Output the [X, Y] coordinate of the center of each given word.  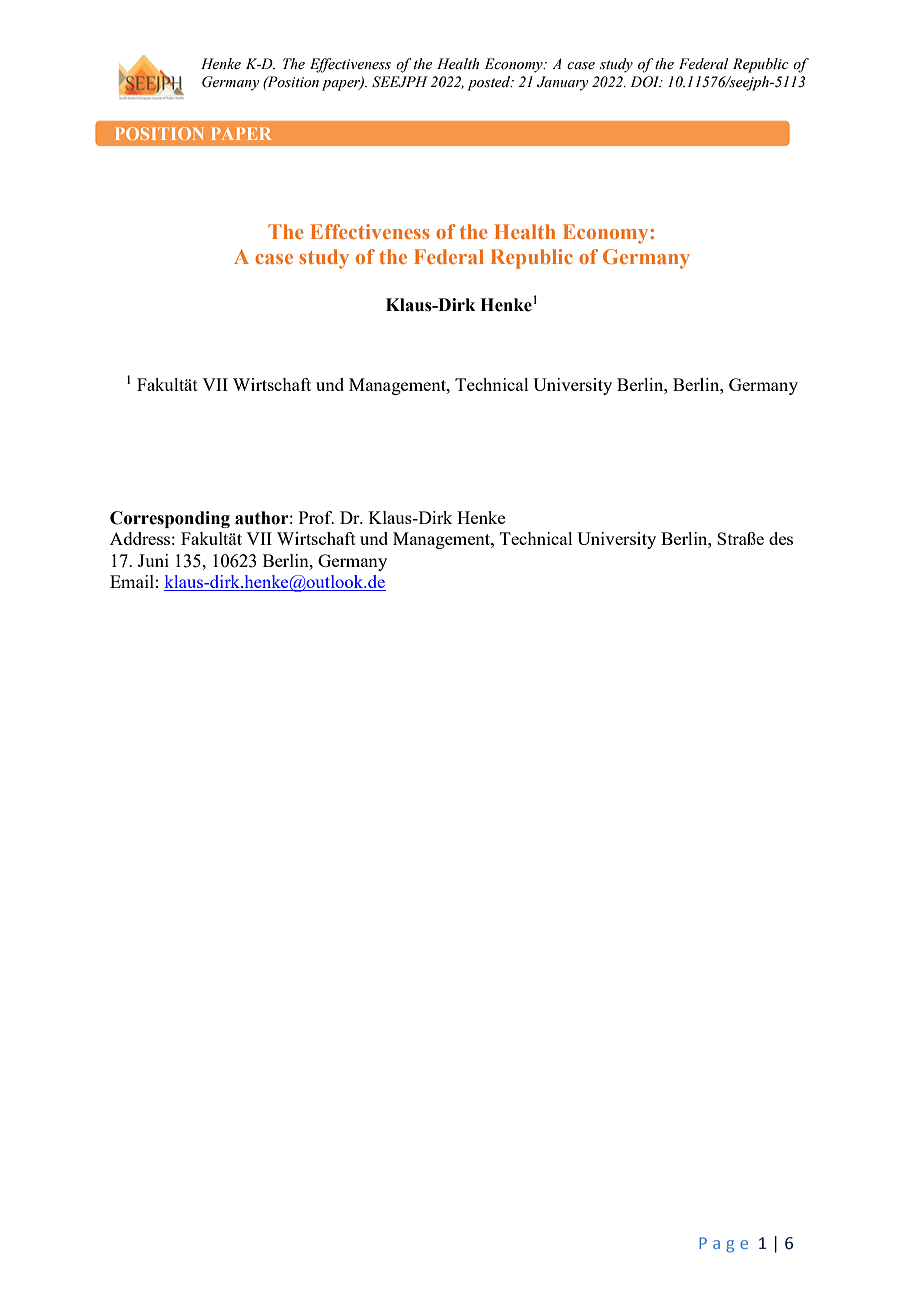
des [781, 538]
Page [723, 1245]
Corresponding [170, 519]
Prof [316, 517]
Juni [153, 560]
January [562, 83]
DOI [646, 82]
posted [490, 83]
